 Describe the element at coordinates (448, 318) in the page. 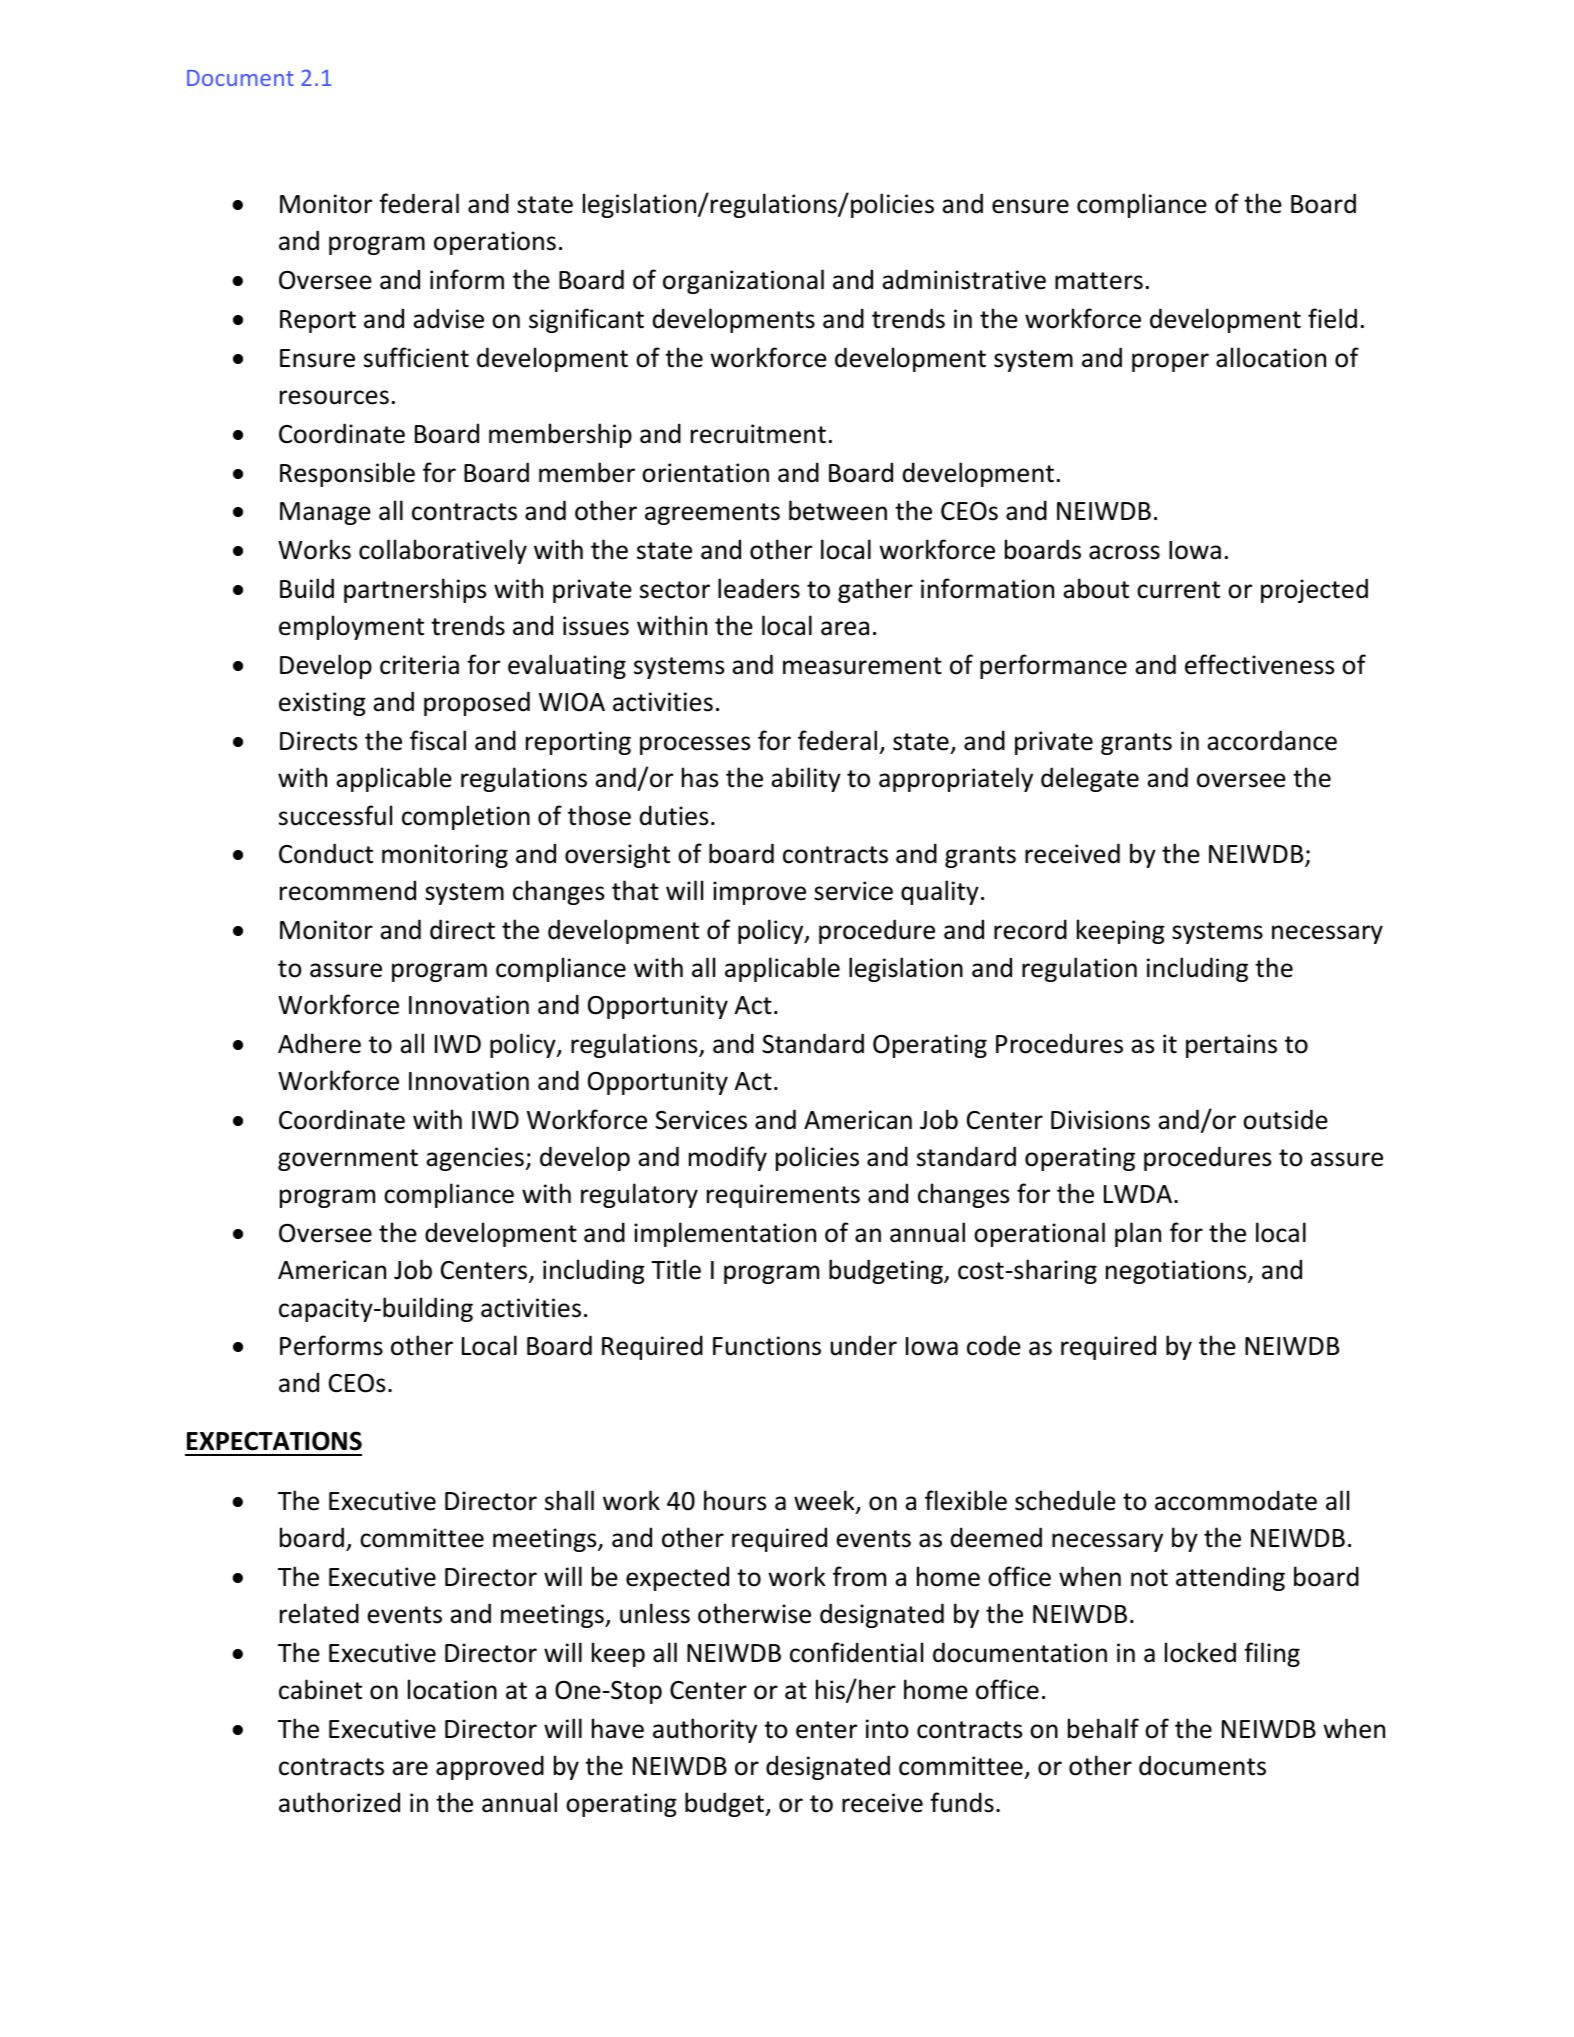

I see `advise` at that location.
